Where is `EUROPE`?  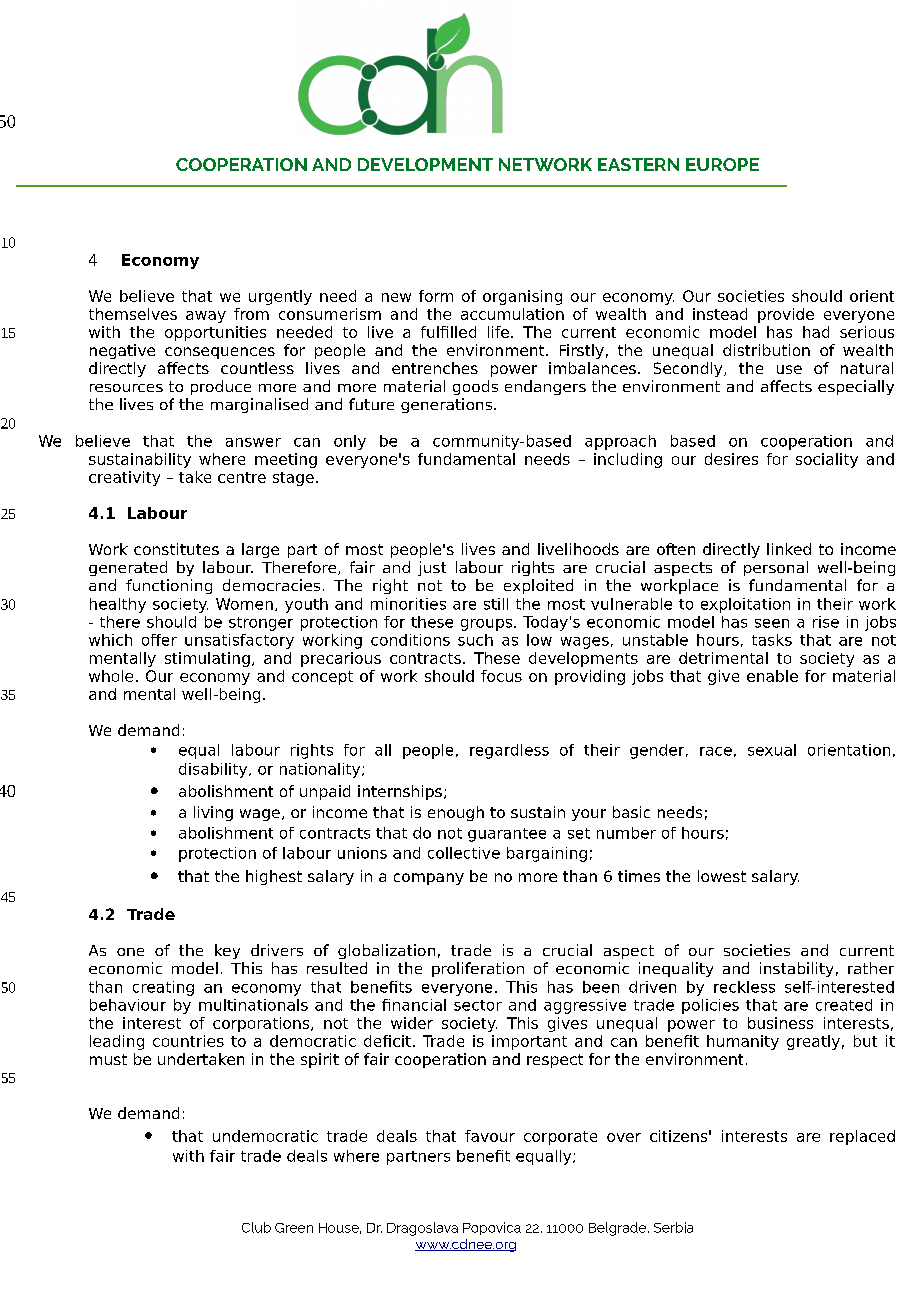
EUROPE is located at coordinates (722, 164).
